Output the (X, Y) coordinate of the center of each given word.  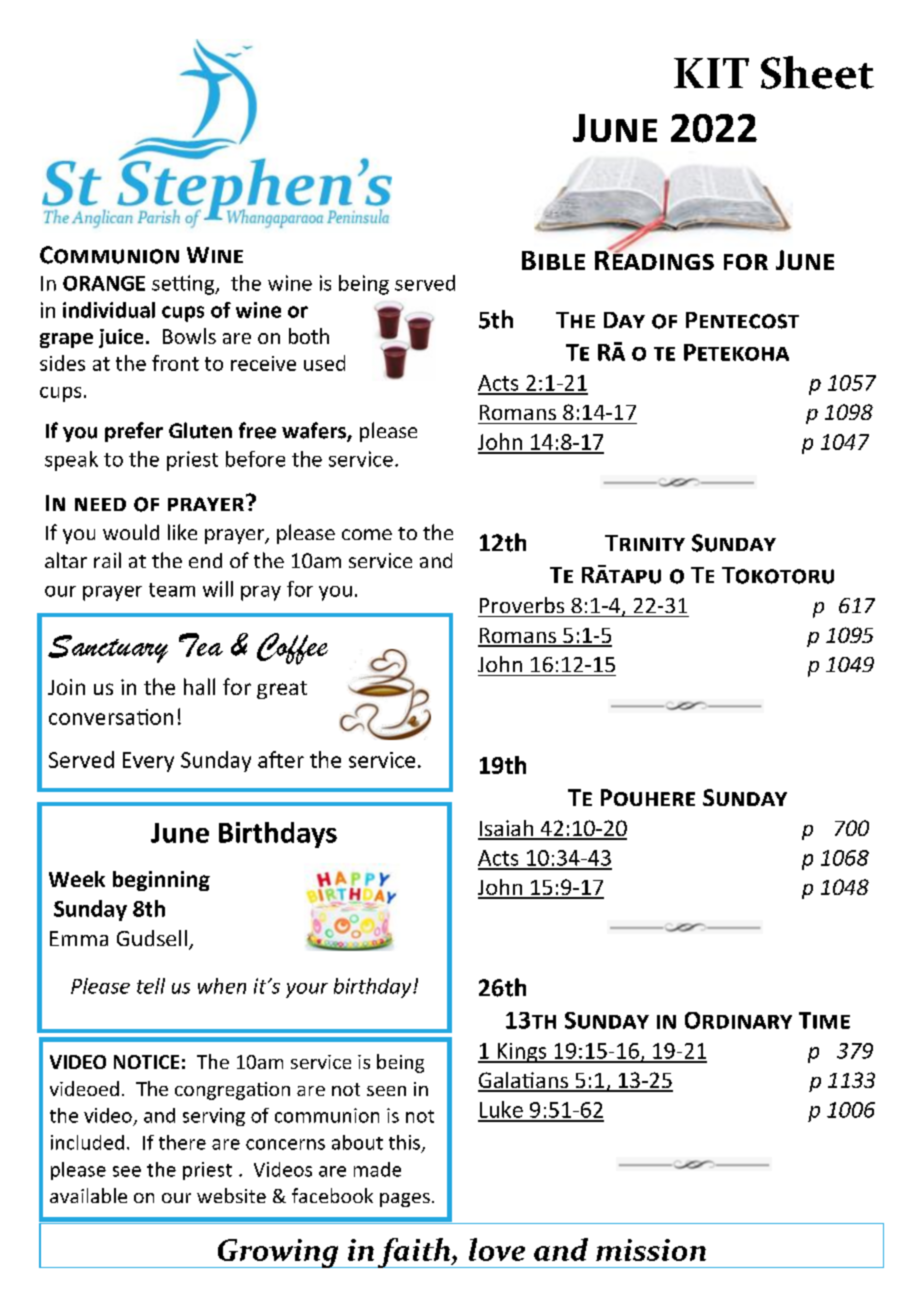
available (88, 1195)
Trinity (645, 543)
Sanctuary (108, 649)
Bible (553, 260)
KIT (711, 73)
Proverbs (522, 605)
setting (184, 285)
